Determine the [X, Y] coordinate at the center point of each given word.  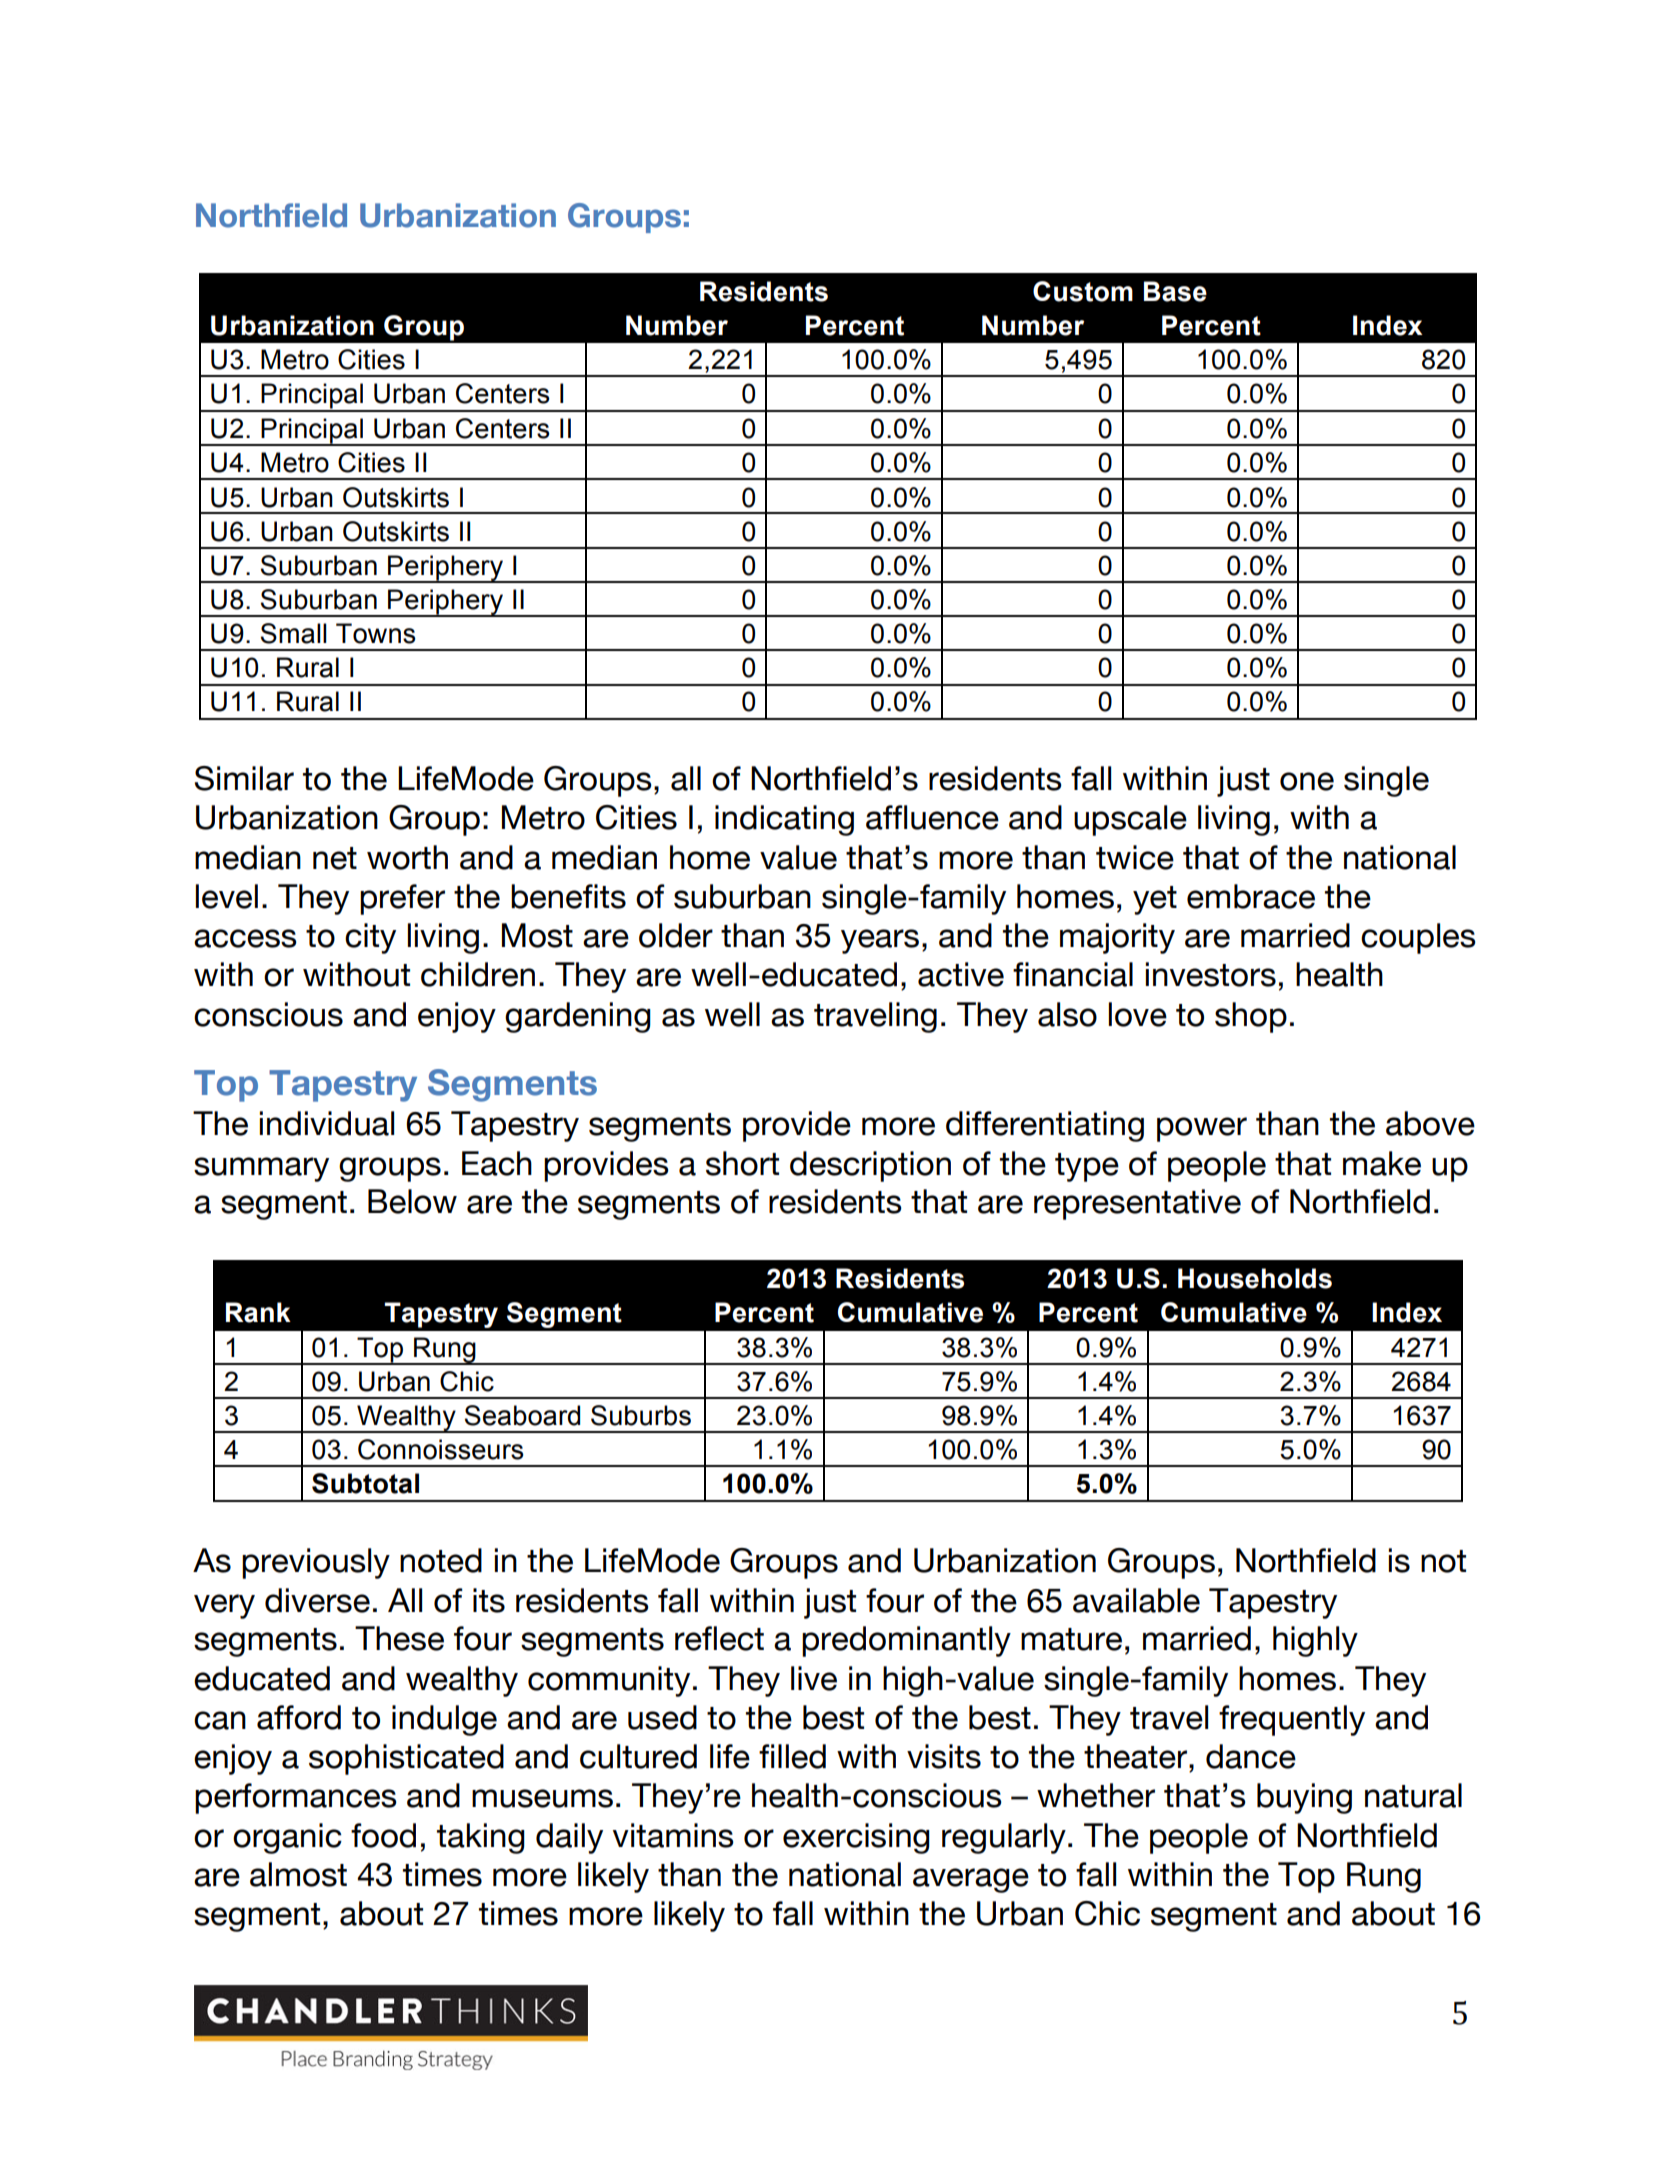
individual [327, 1123]
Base [1175, 291]
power [1202, 1129]
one [1307, 781]
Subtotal [365, 1483]
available [1136, 1600]
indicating [784, 820]
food [383, 1835]
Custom [1083, 291]
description [870, 1166]
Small [294, 633]
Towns [376, 633]
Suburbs [641, 1415]
